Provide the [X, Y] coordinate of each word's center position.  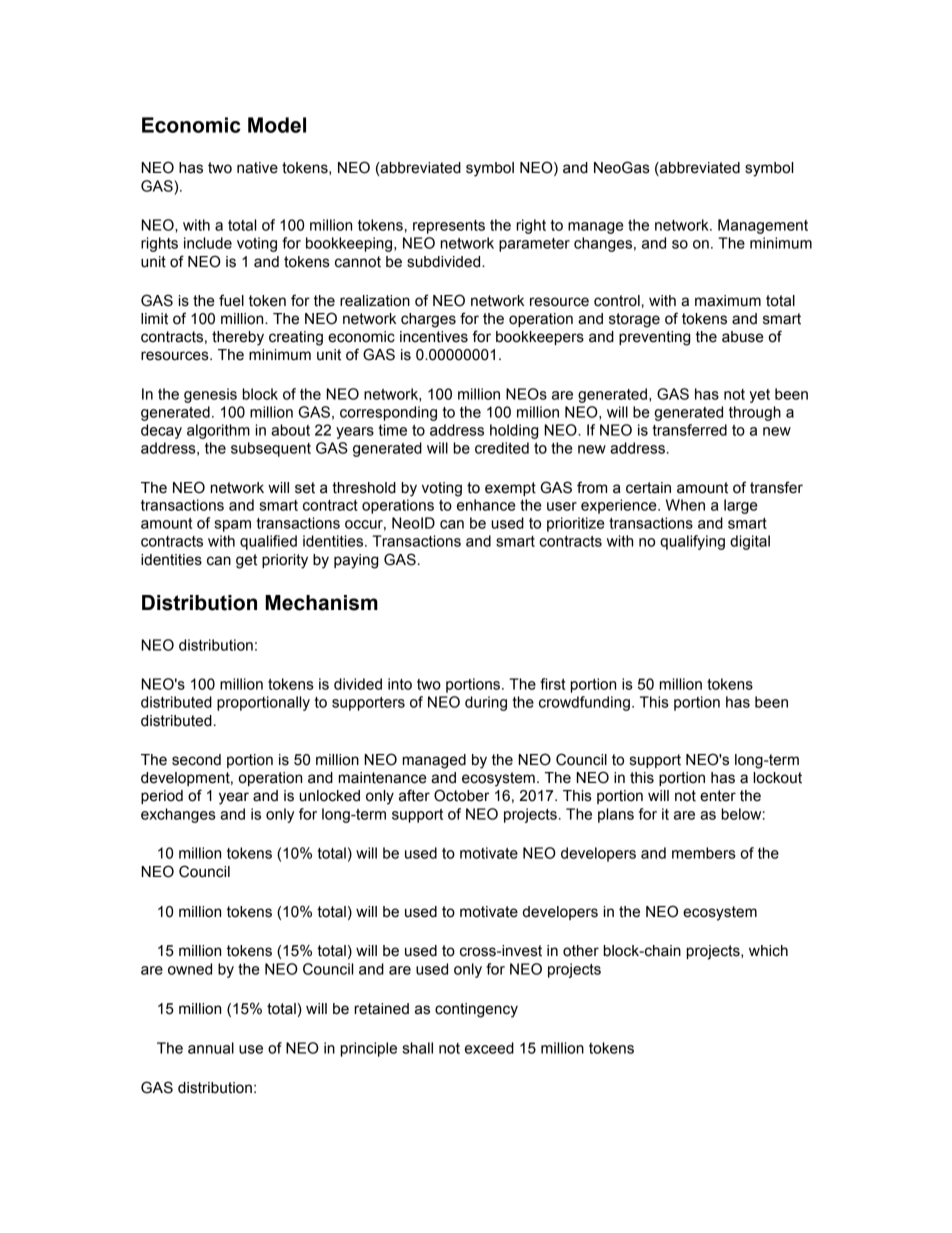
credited [502, 448]
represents [449, 227]
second [196, 760]
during [486, 703]
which [768, 951]
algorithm [218, 431]
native [257, 168]
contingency [476, 1010]
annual [211, 1048]
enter [718, 796]
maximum [728, 301]
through [755, 413]
